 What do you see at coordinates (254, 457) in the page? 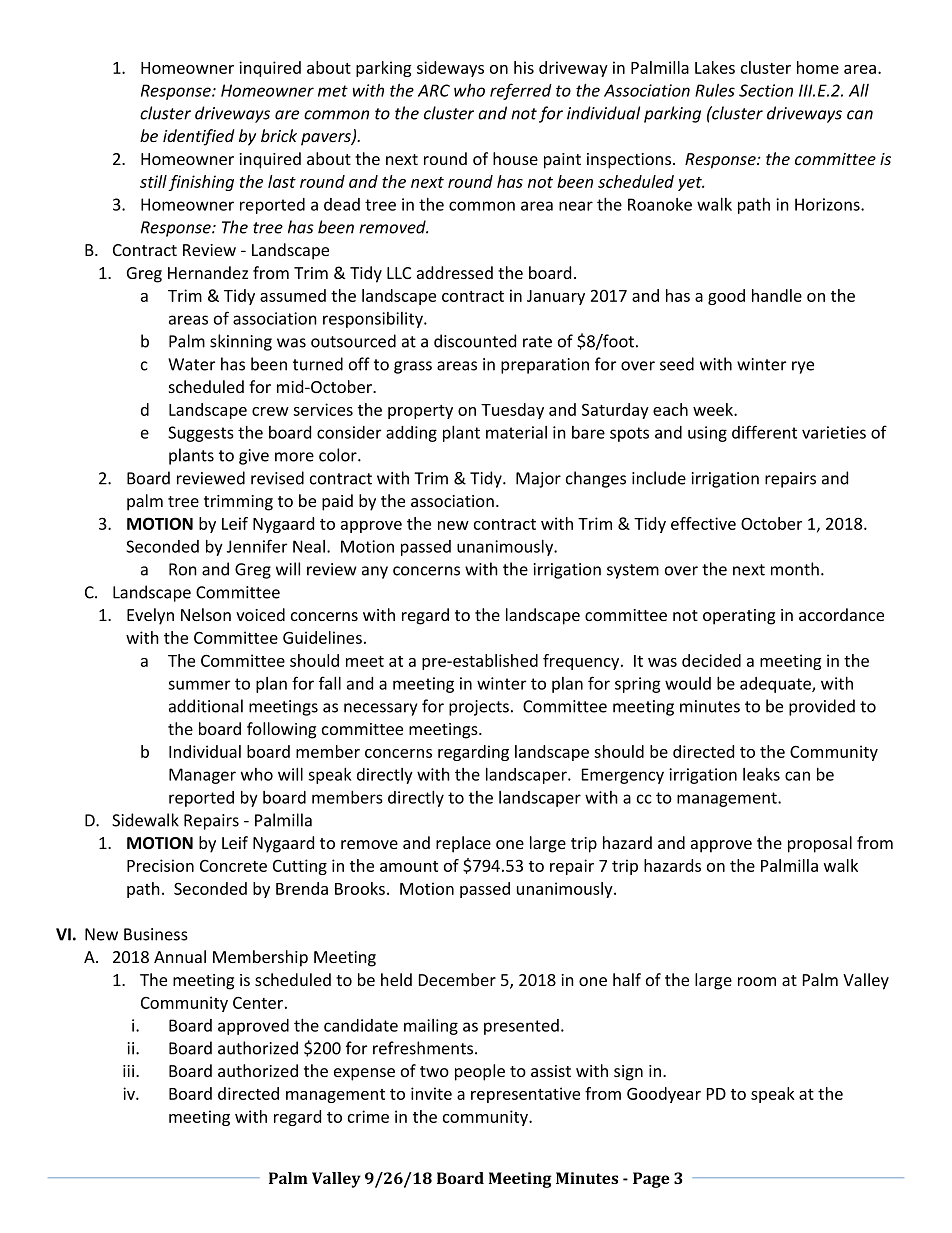
I see `give` at bounding box center [254, 457].
